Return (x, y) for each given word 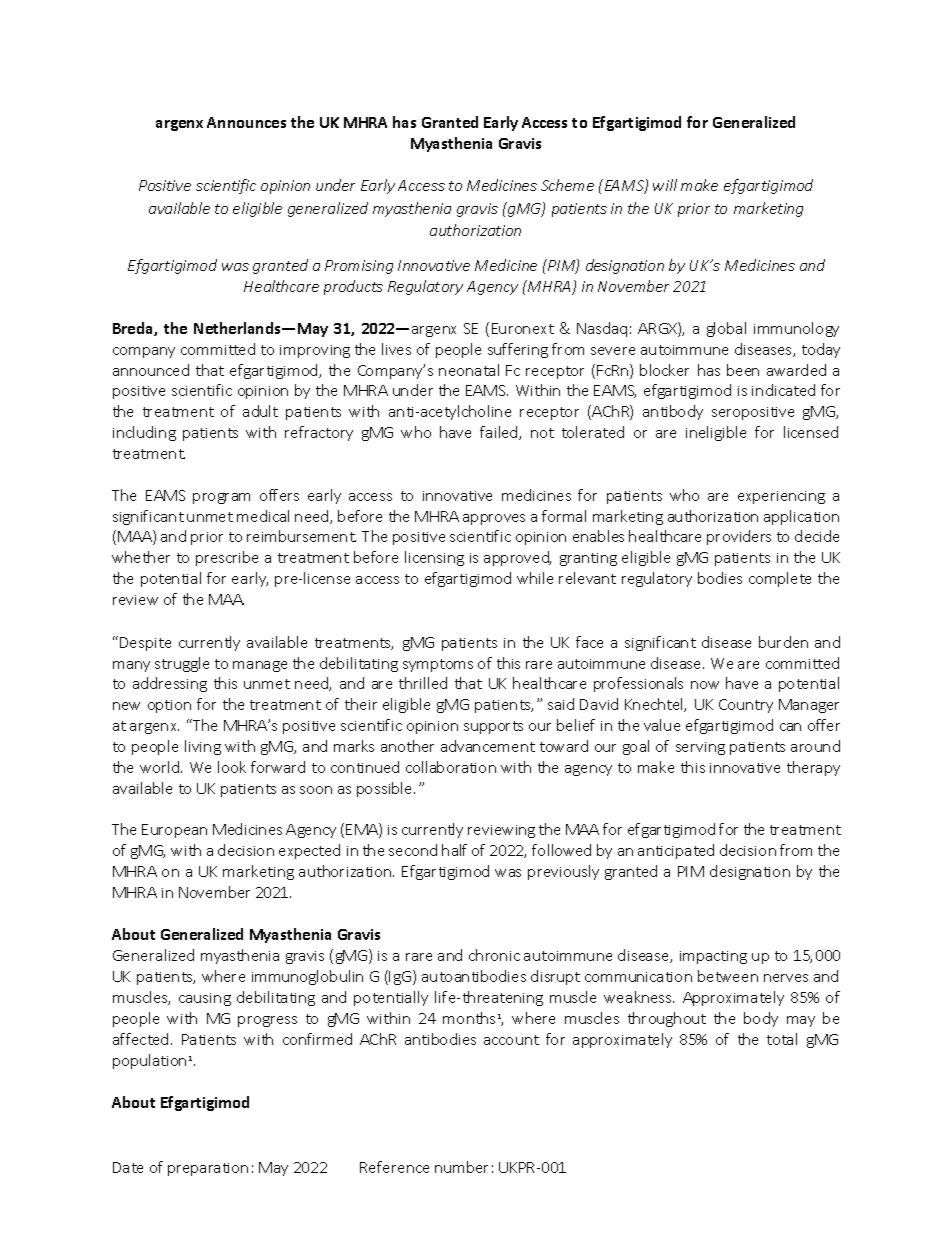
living (203, 747)
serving (700, 748)
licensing (434, 558)
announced (151, 370)
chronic (494, 955)
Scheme (567, 185)
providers (739, 537)
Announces (246, 122)
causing (205, 999)
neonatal (469, 370)
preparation (208, 1169)
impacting (713, 957)
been (743, 370)
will (665, 185)
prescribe (227, 558)
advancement (488, 746)
